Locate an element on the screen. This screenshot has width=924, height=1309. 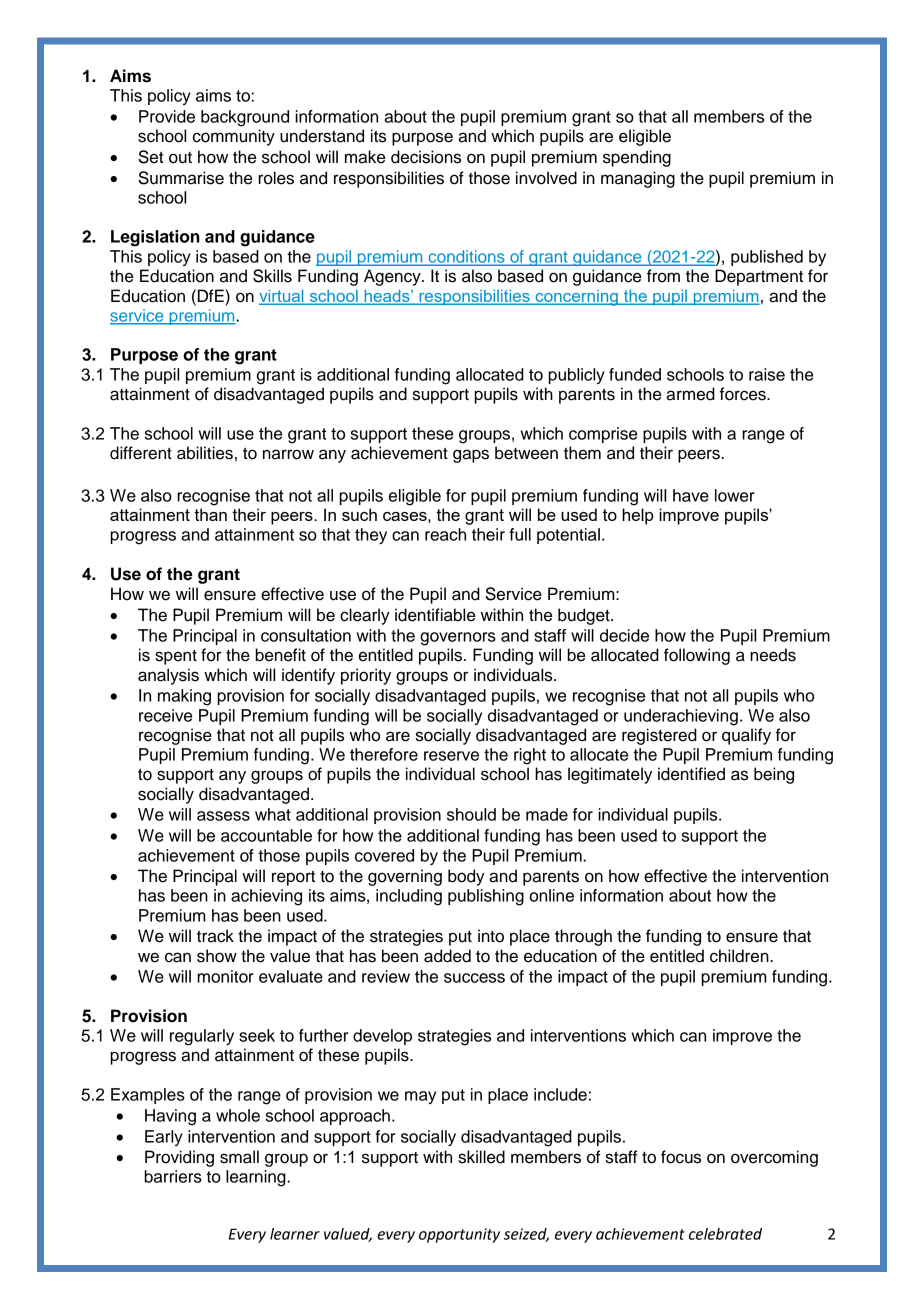
community is located at coordinates (234, 137).
